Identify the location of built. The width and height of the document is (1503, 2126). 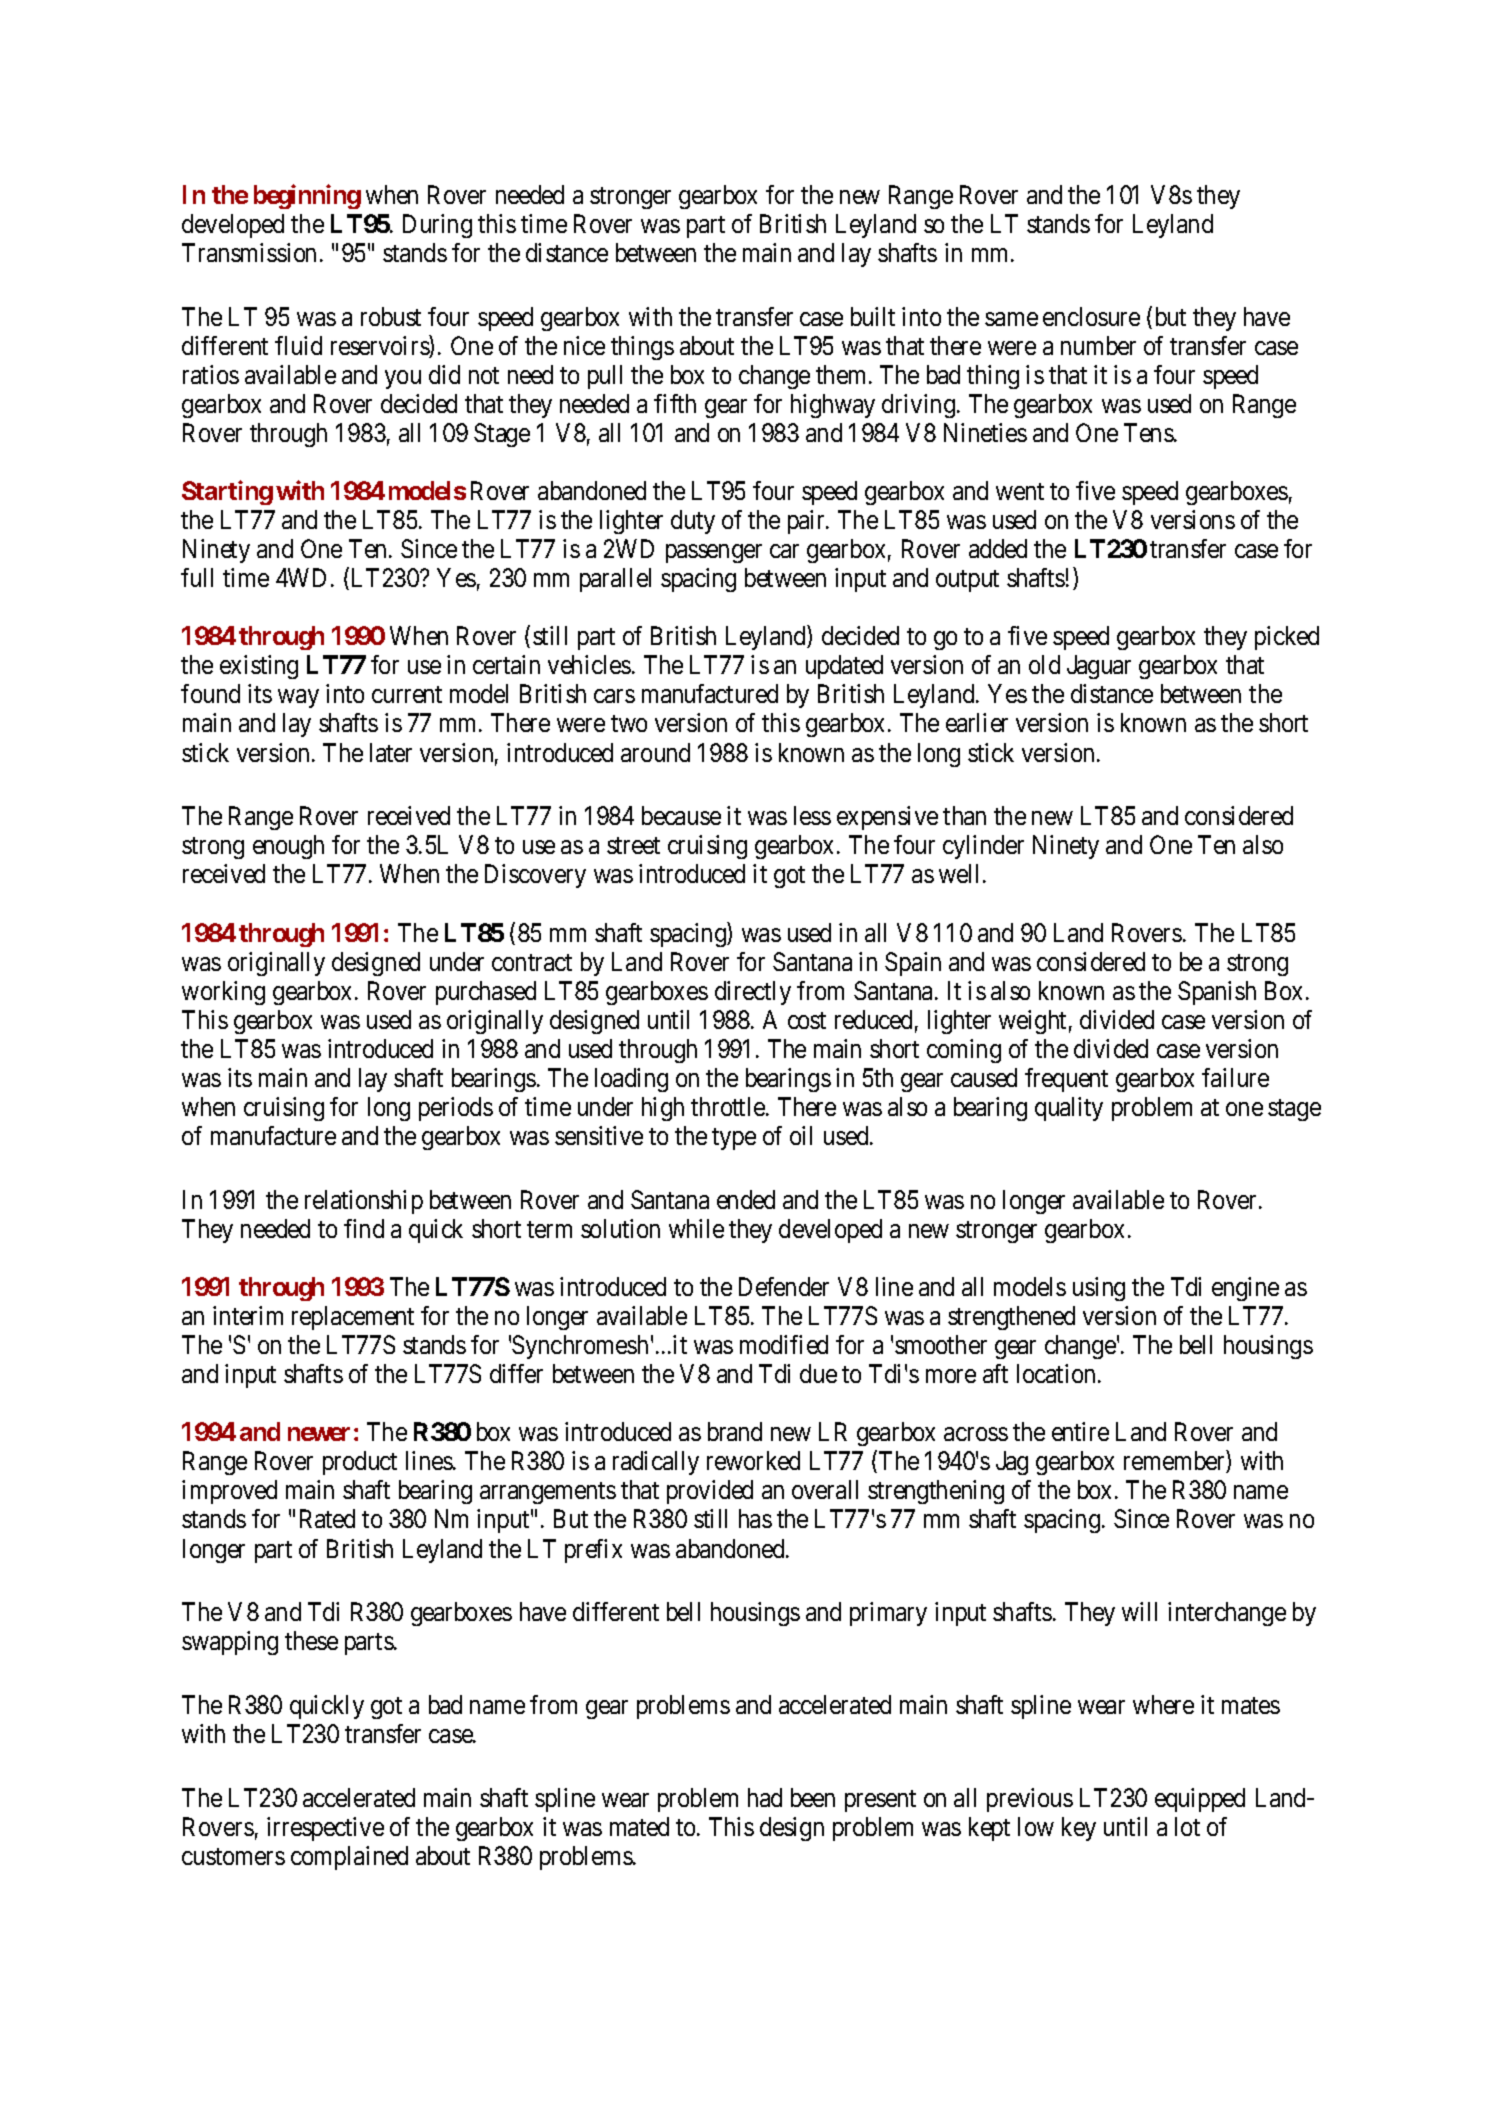
(873, 316).
